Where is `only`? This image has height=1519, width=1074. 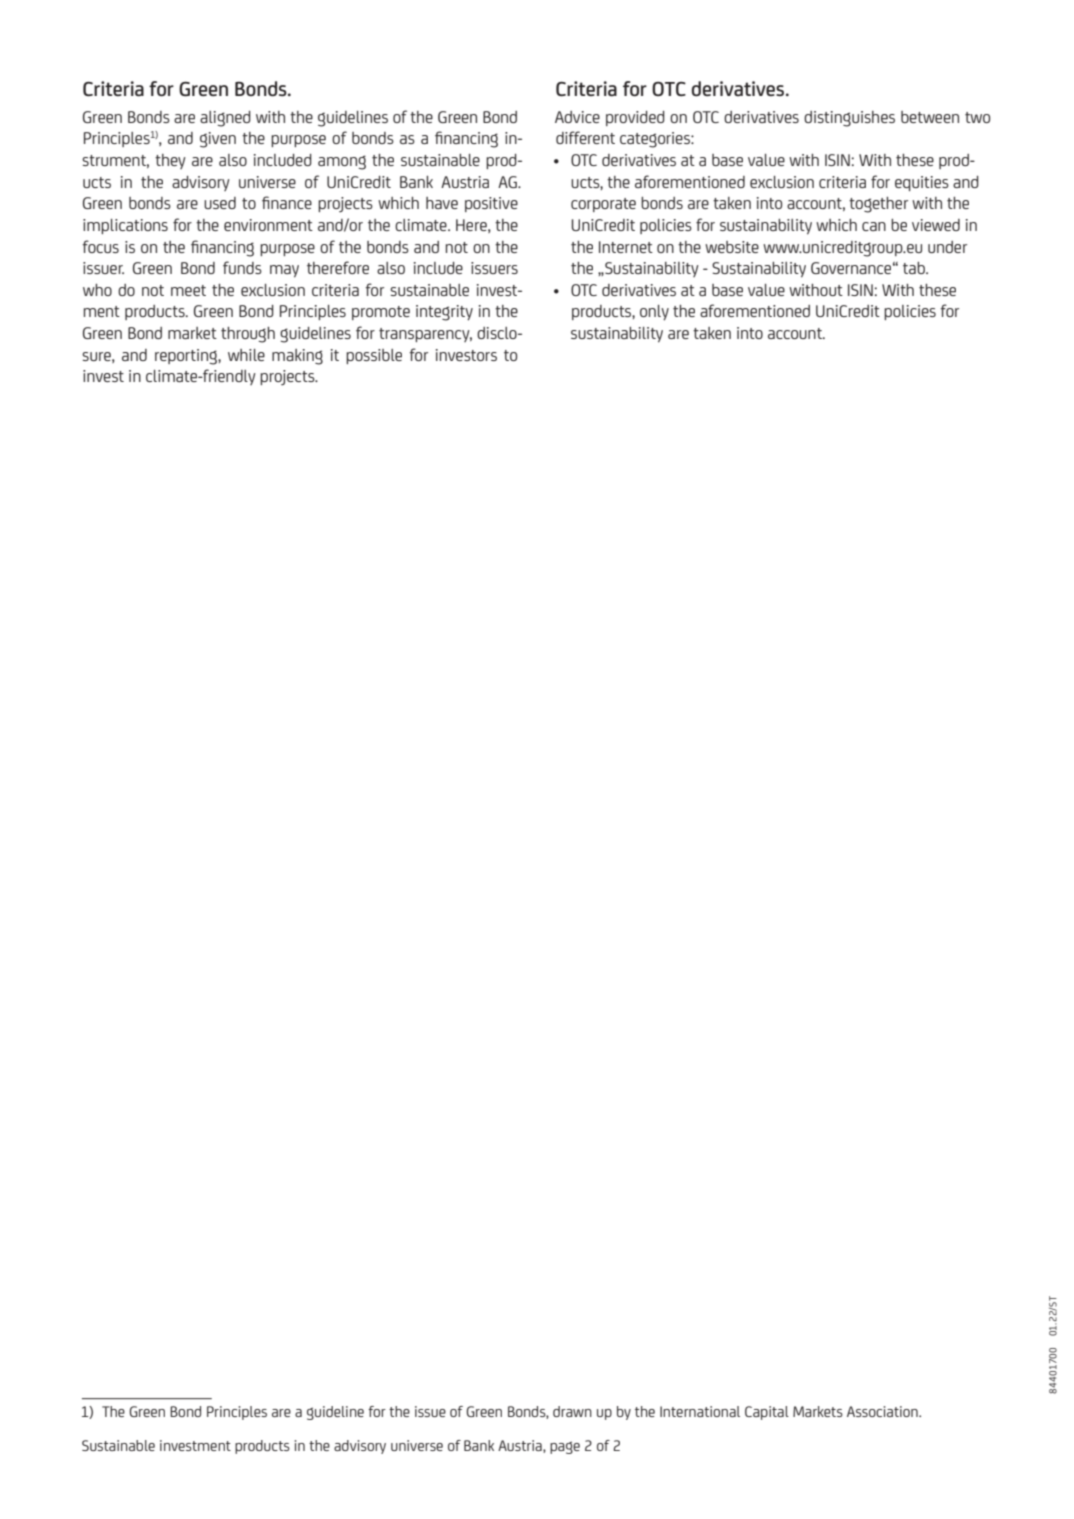
only is located at coordinates (654, 313).
